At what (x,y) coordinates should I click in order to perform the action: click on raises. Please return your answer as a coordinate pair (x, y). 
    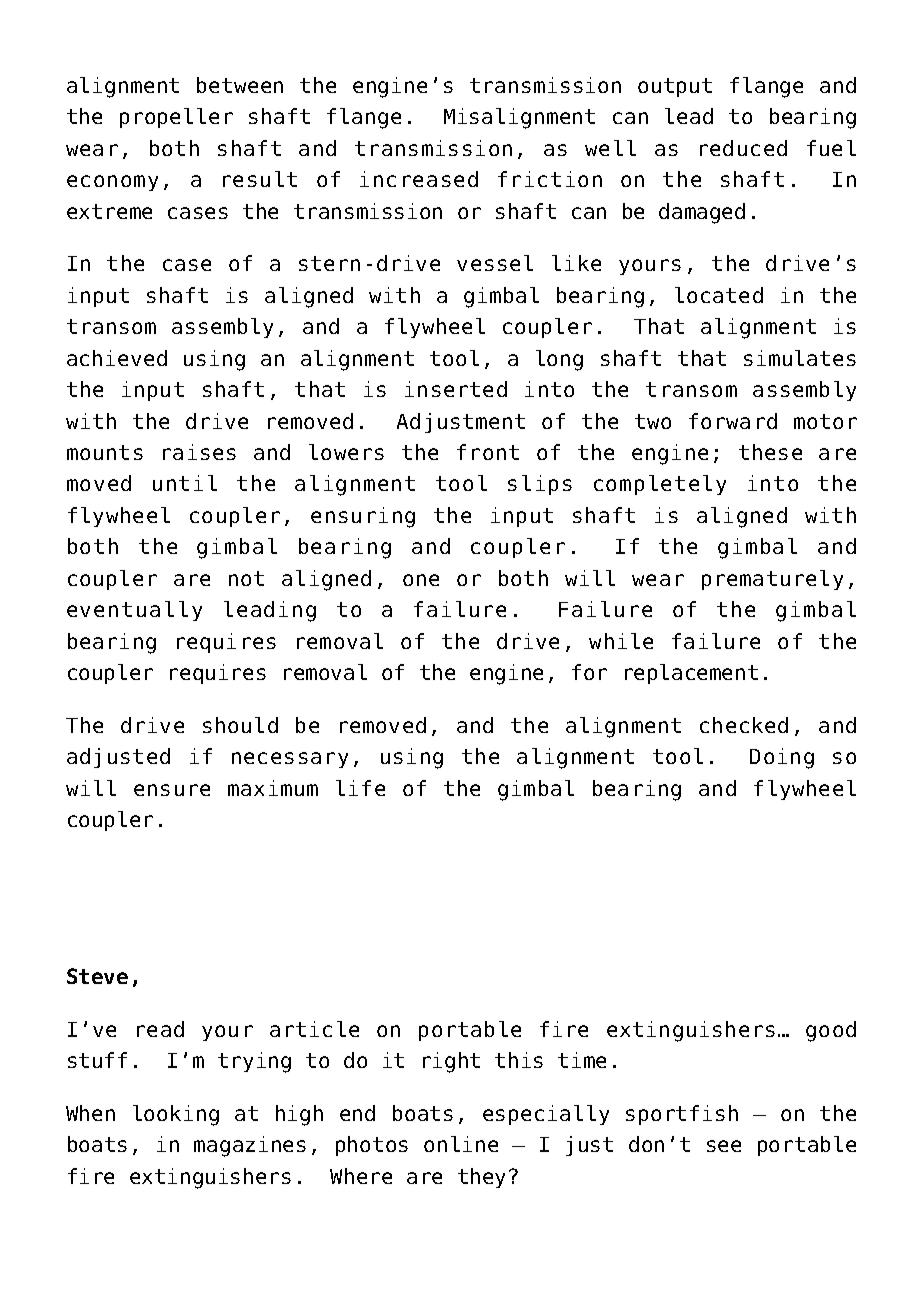
    Looking at the image, I should click on (199, 452).
